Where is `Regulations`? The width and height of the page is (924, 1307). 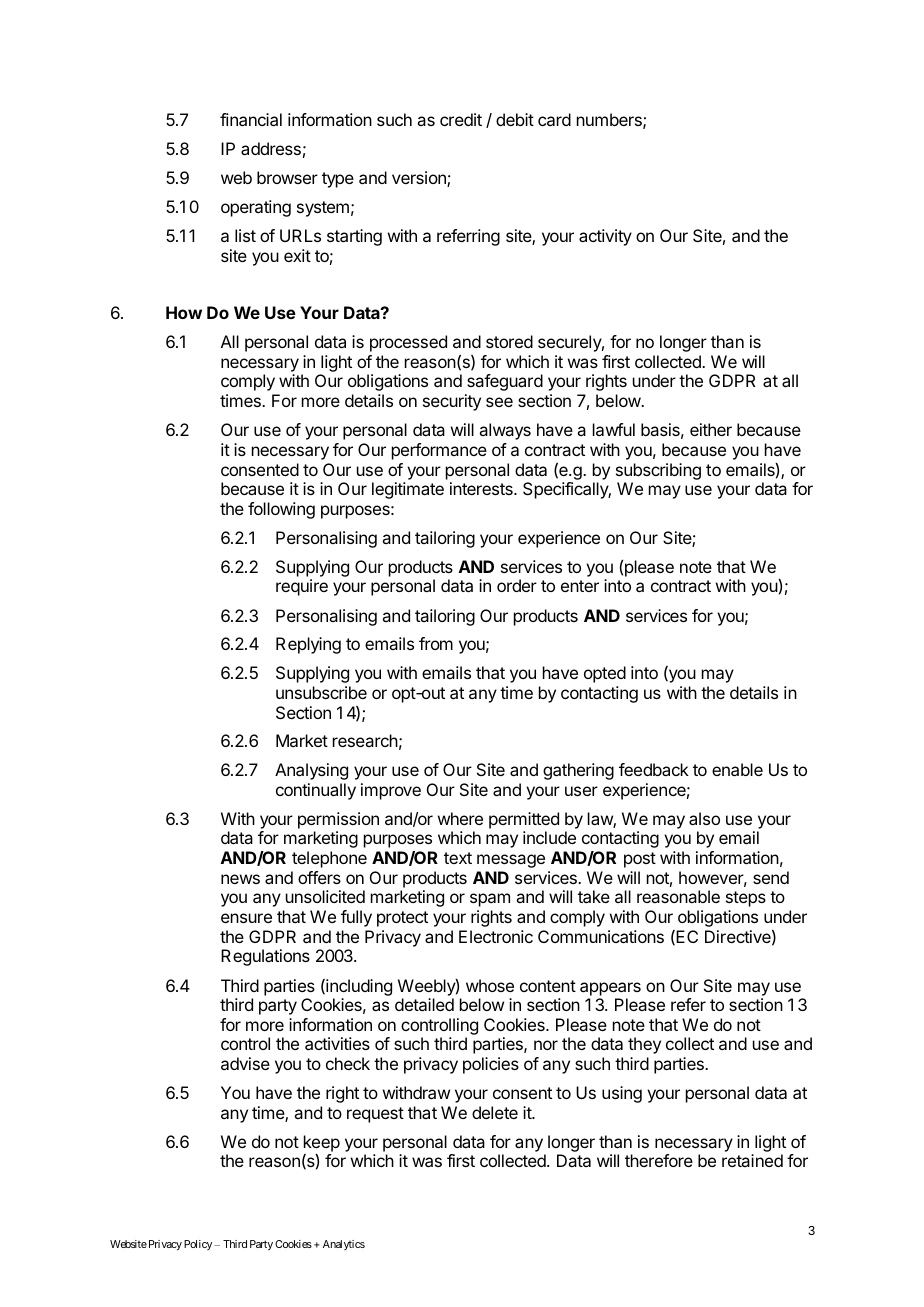
Regulations is located at coordinates (265, 957).
